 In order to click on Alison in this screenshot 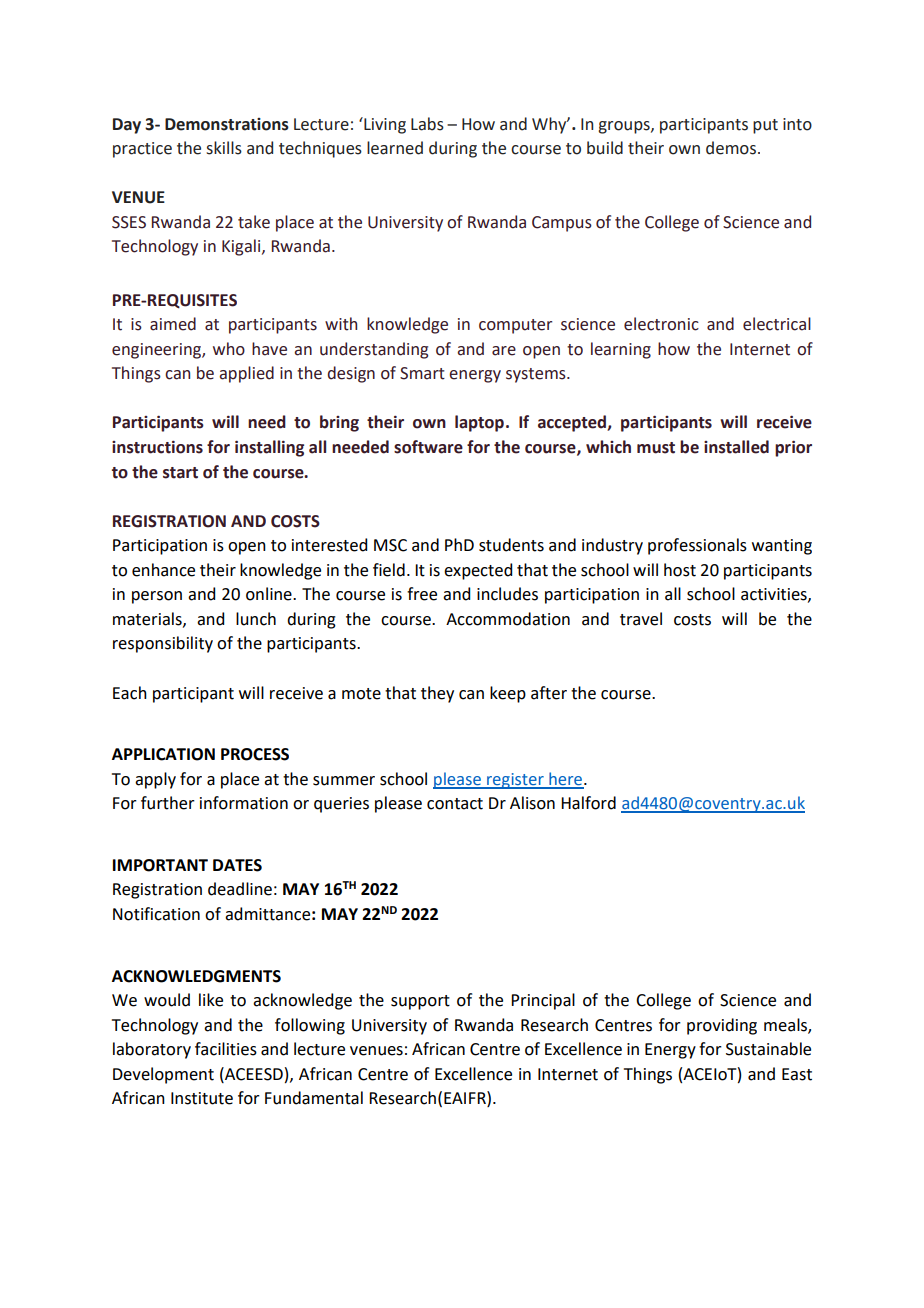, I will do `click(532, 803)`.
